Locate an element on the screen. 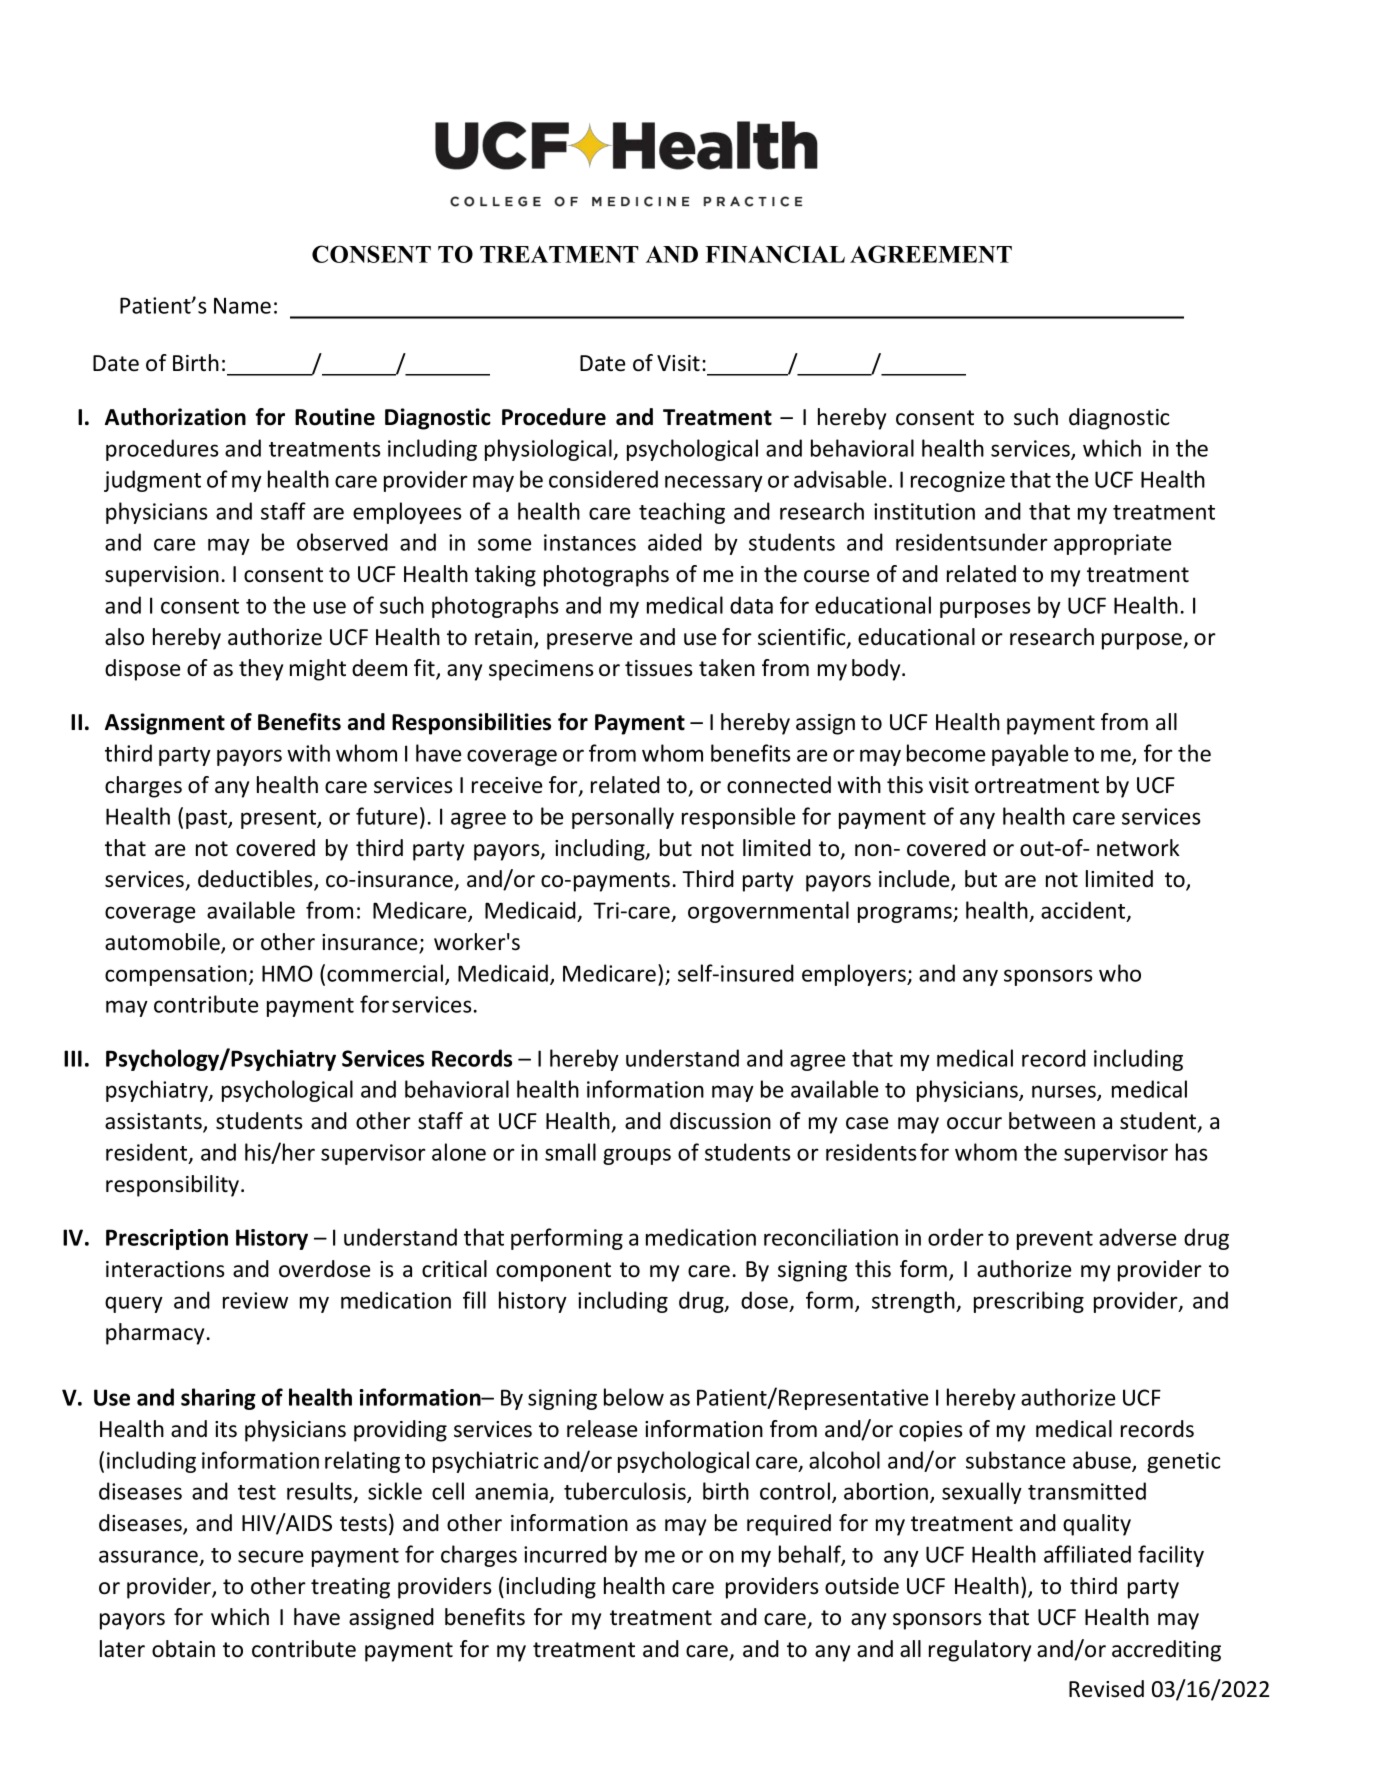  compensation is located at coordinates (176, 975).
